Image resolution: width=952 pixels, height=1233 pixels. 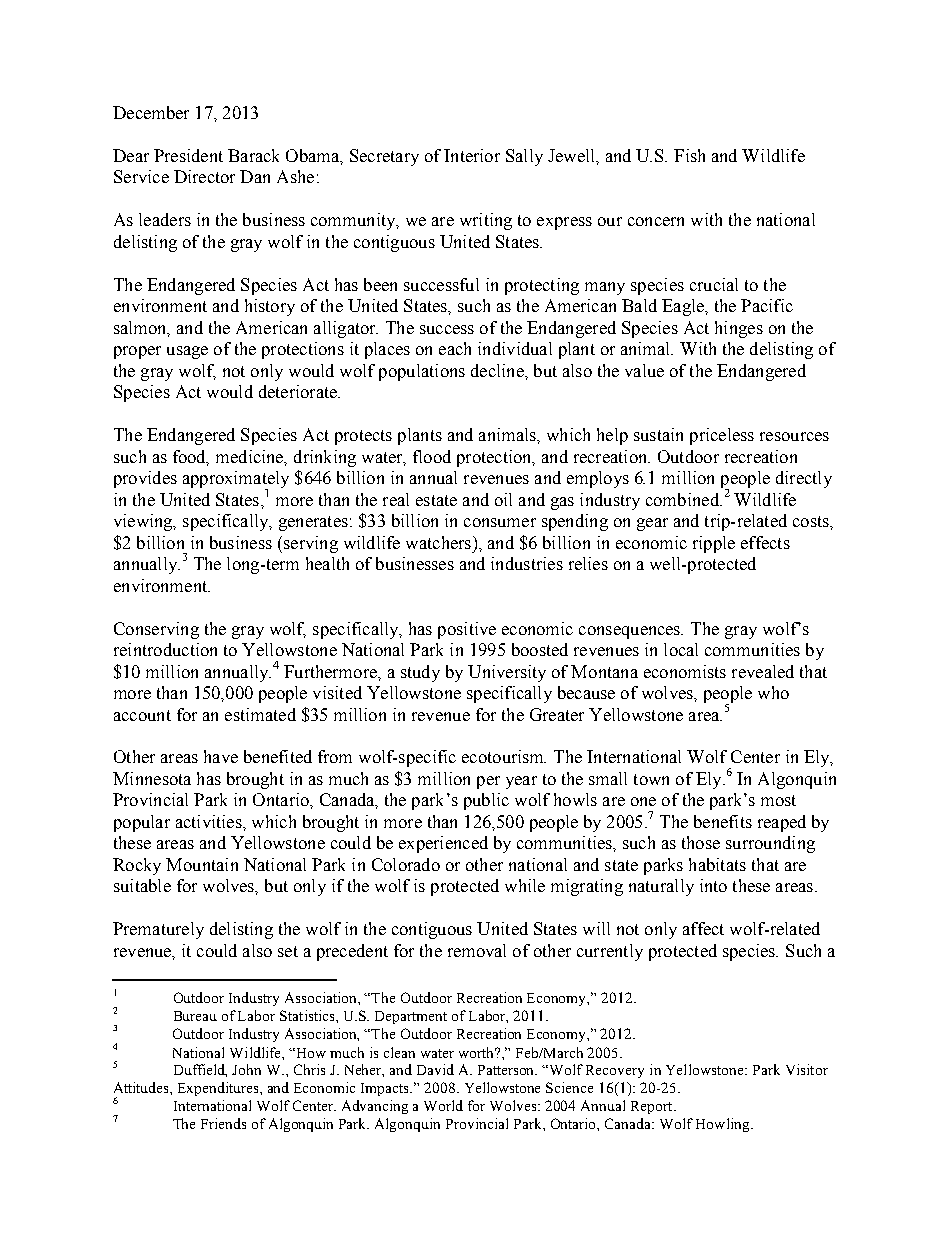 What do you see at coordinates (689, 155) in the document?
I see `Fish` at bounding box center [689, 155].
